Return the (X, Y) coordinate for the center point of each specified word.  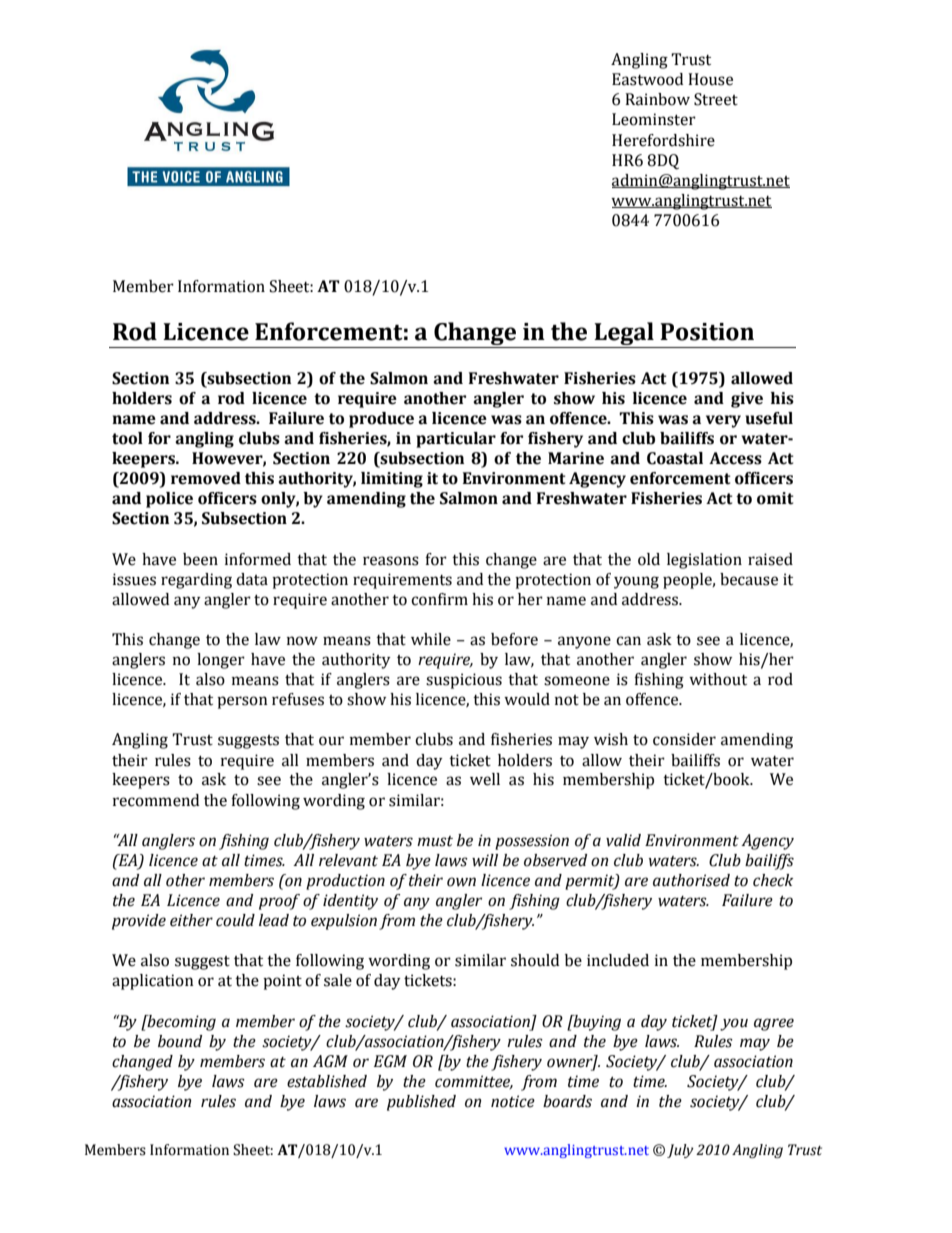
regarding (196, 581)
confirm (439, 599)
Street (716, 99)
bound (180, 1041)
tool (127, 438)
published (421, 1103)
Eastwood (647, 79)
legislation (704, 561)
